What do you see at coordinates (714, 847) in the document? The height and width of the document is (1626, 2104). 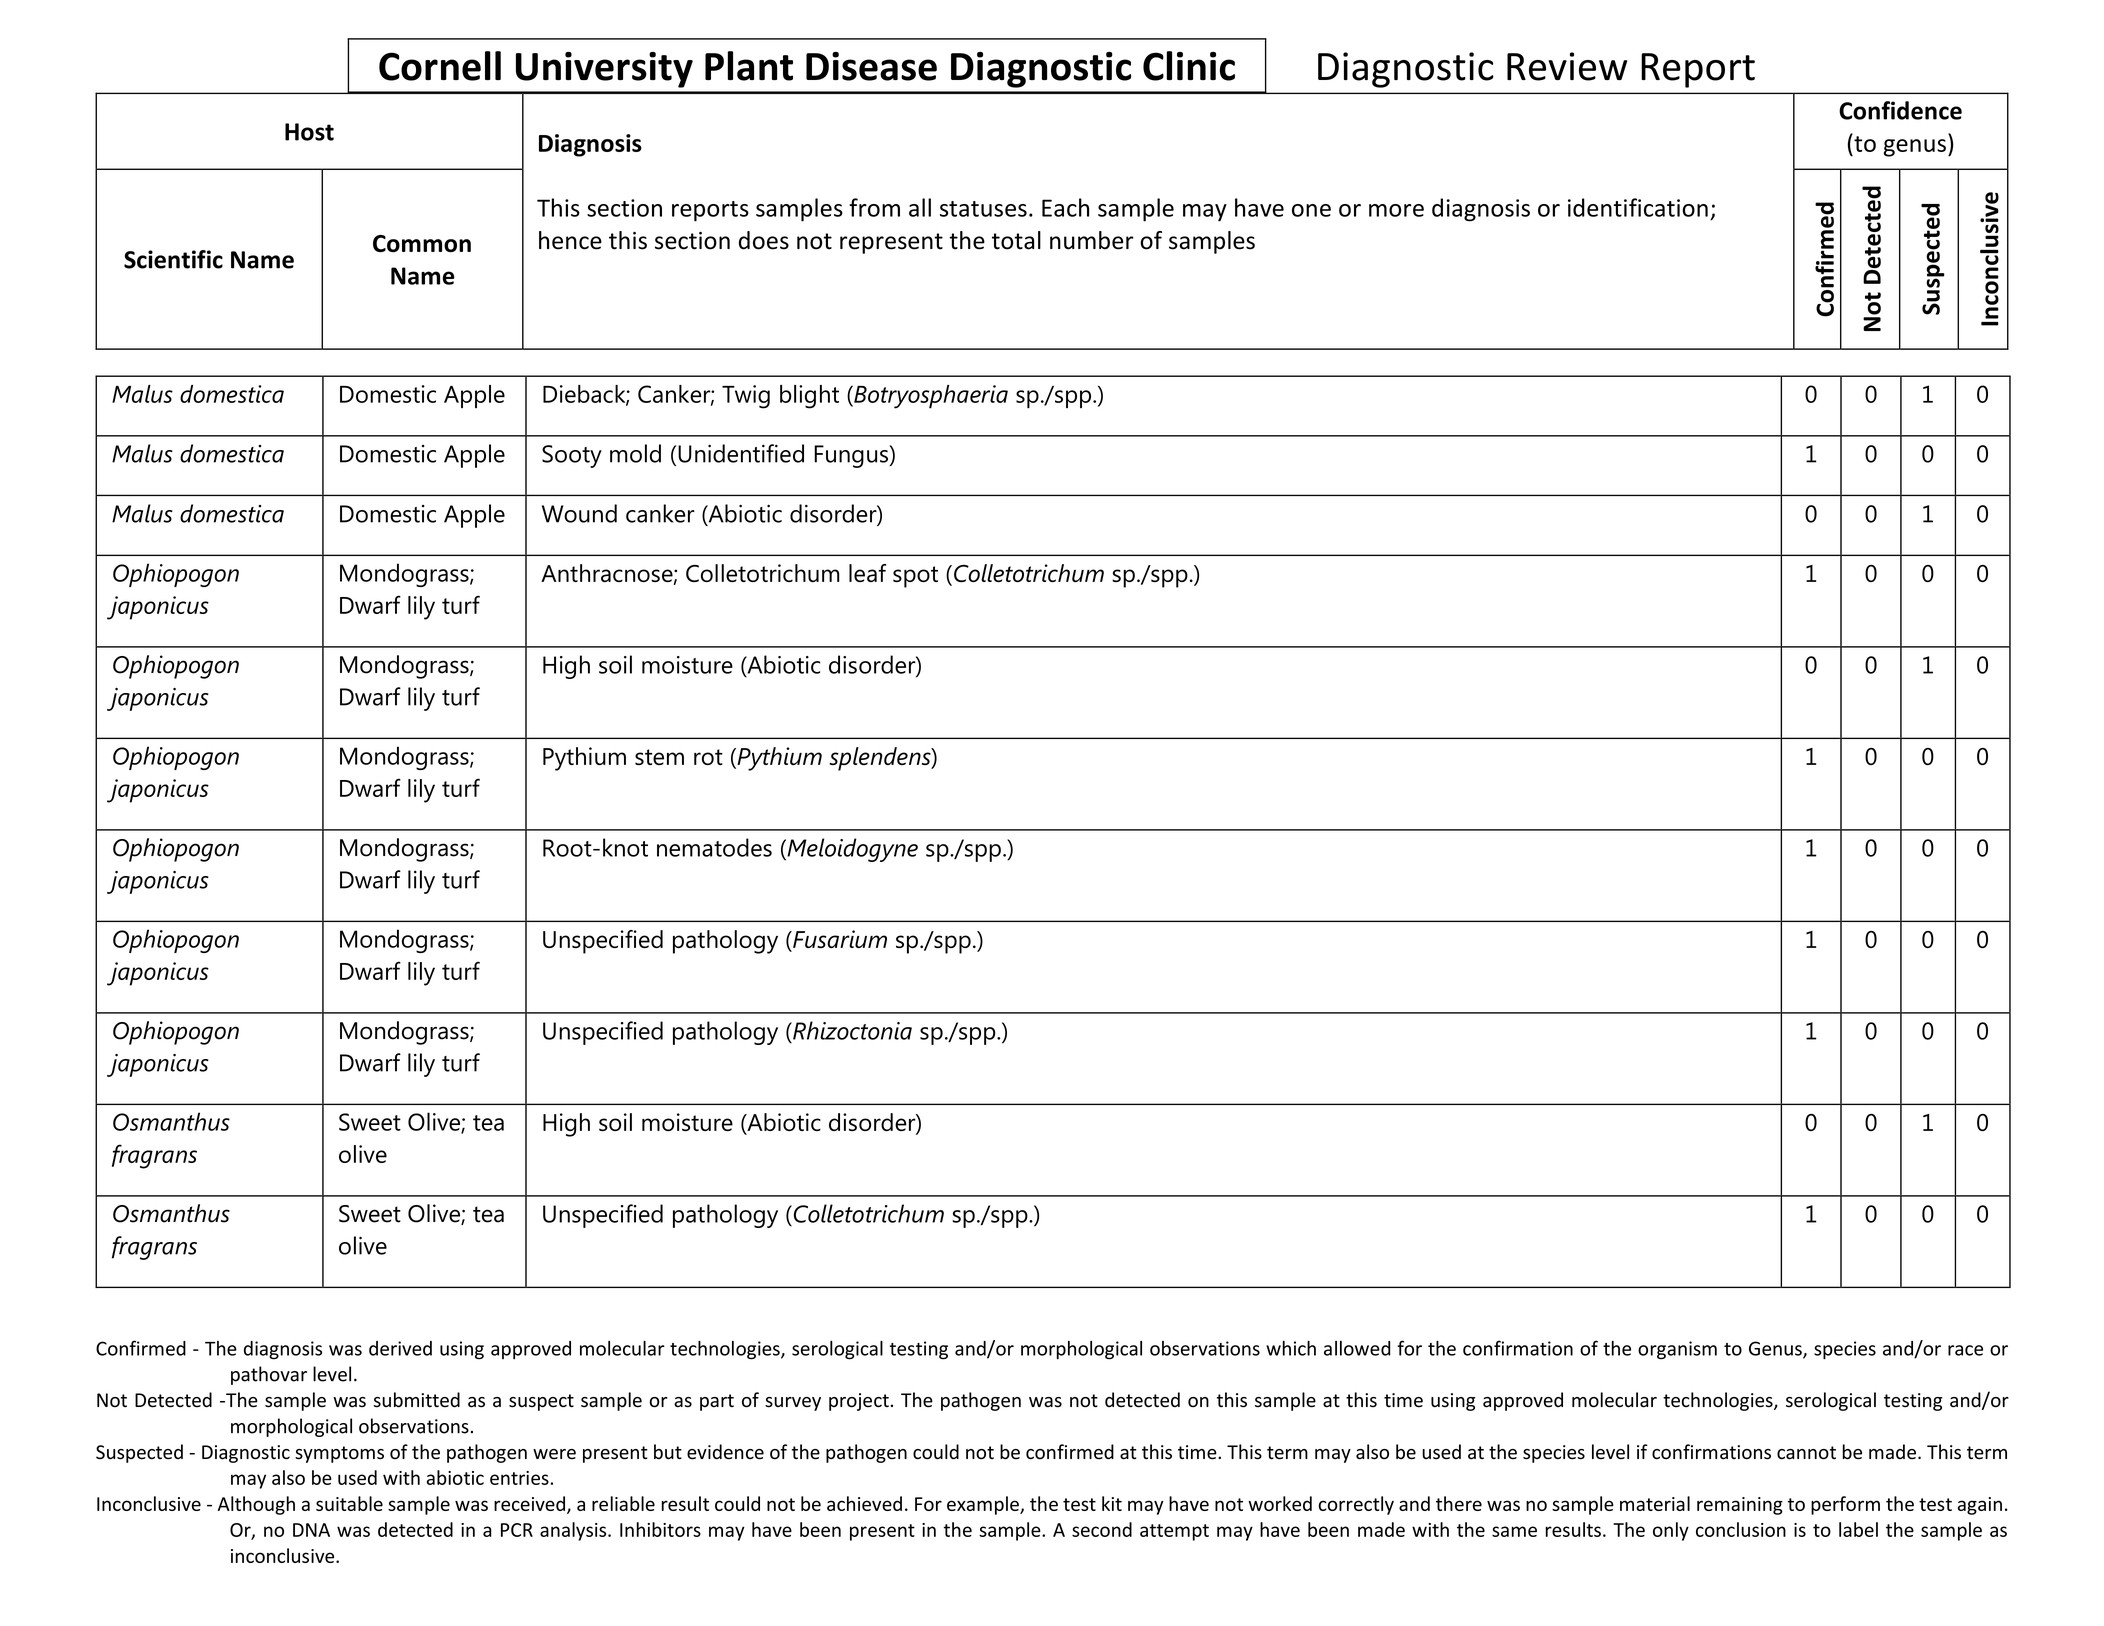 I see `nematodes` at bounding box center [714, 847].
